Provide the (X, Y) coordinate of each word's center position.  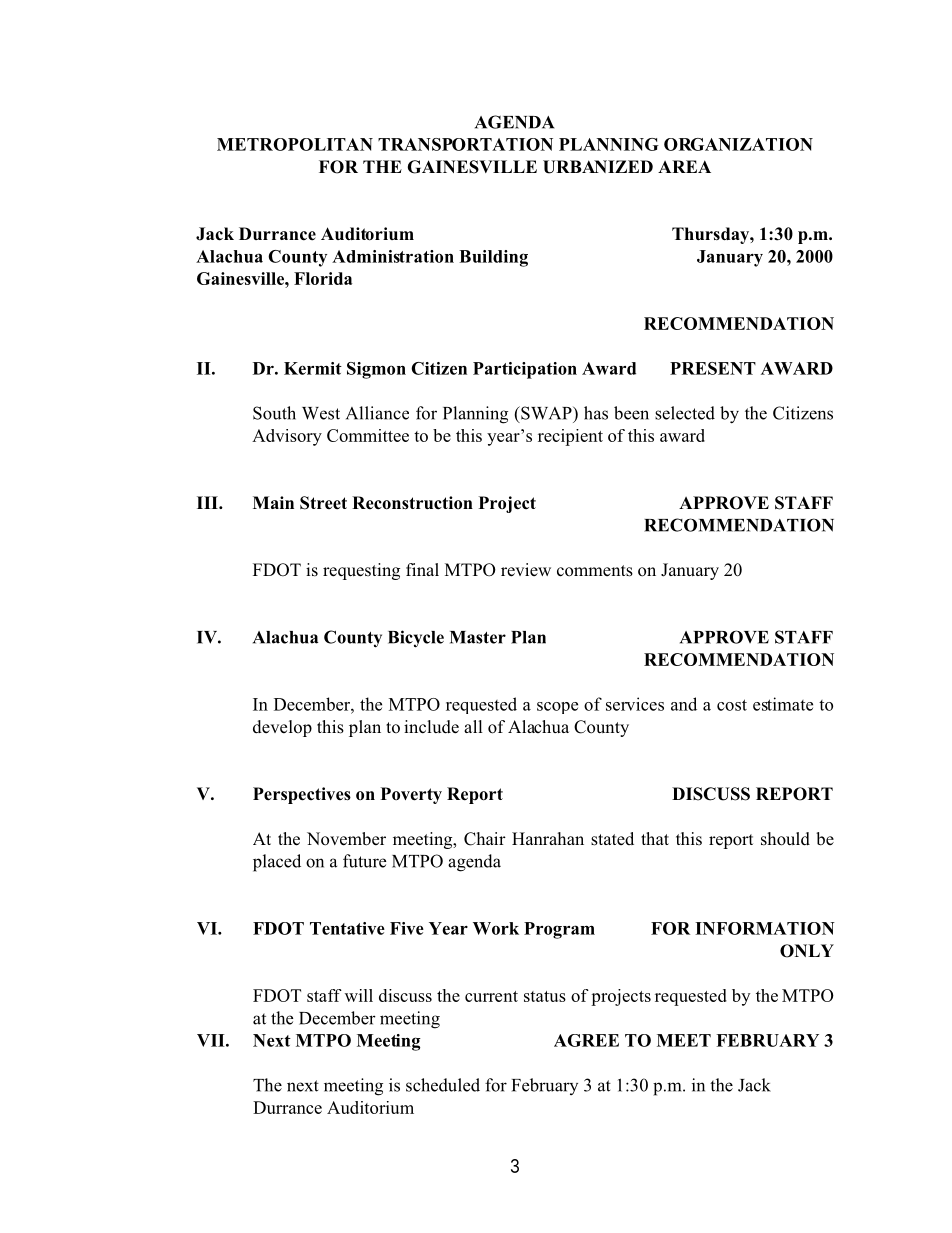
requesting (361, 571)
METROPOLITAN (295, 144)
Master (478, 637)
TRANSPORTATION (465, 144)
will (359, 995)
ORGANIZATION (738, 144)
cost (732, 705)
